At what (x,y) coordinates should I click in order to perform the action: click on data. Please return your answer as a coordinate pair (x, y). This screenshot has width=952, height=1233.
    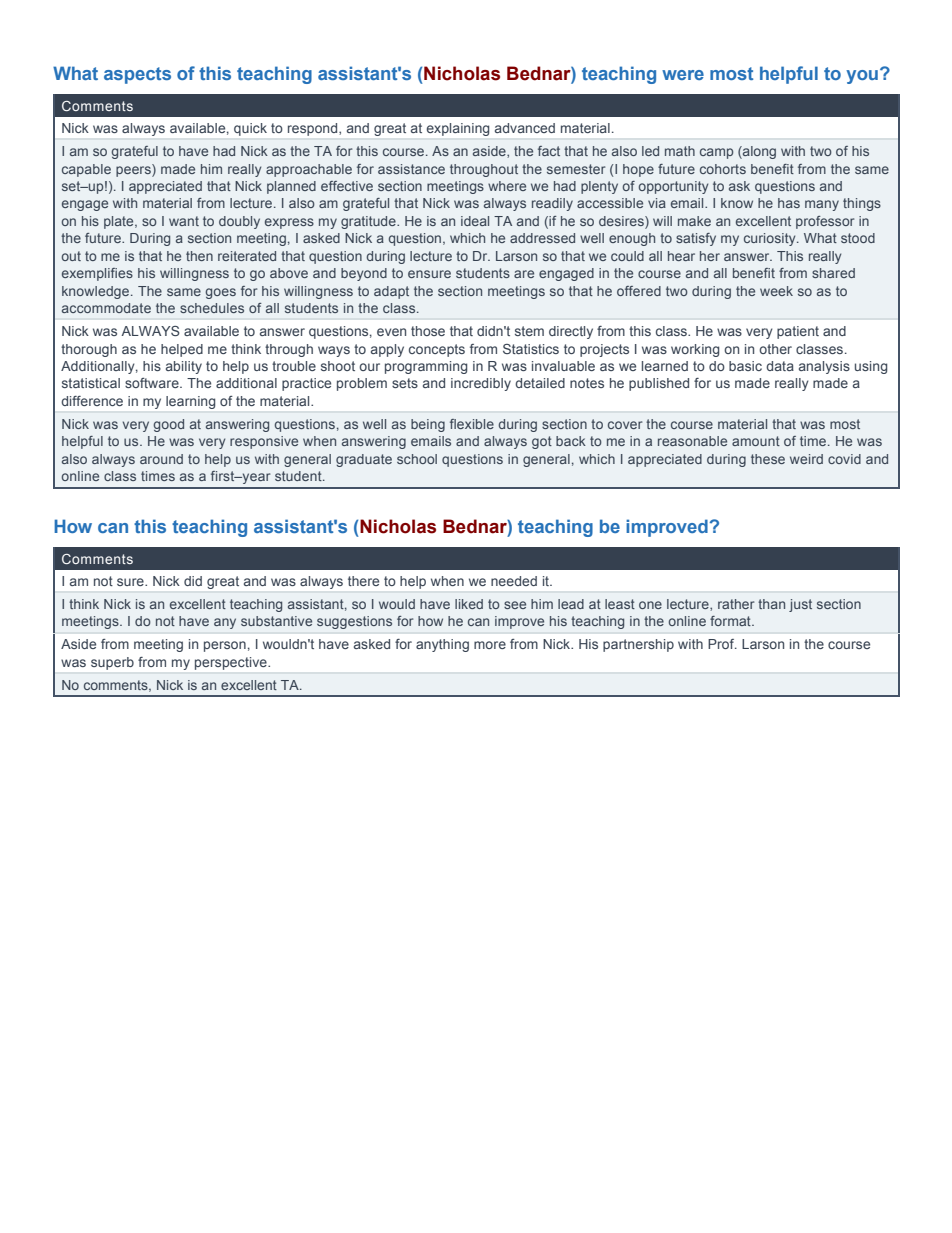
    Looking at the image, I should click on (780, 366).
